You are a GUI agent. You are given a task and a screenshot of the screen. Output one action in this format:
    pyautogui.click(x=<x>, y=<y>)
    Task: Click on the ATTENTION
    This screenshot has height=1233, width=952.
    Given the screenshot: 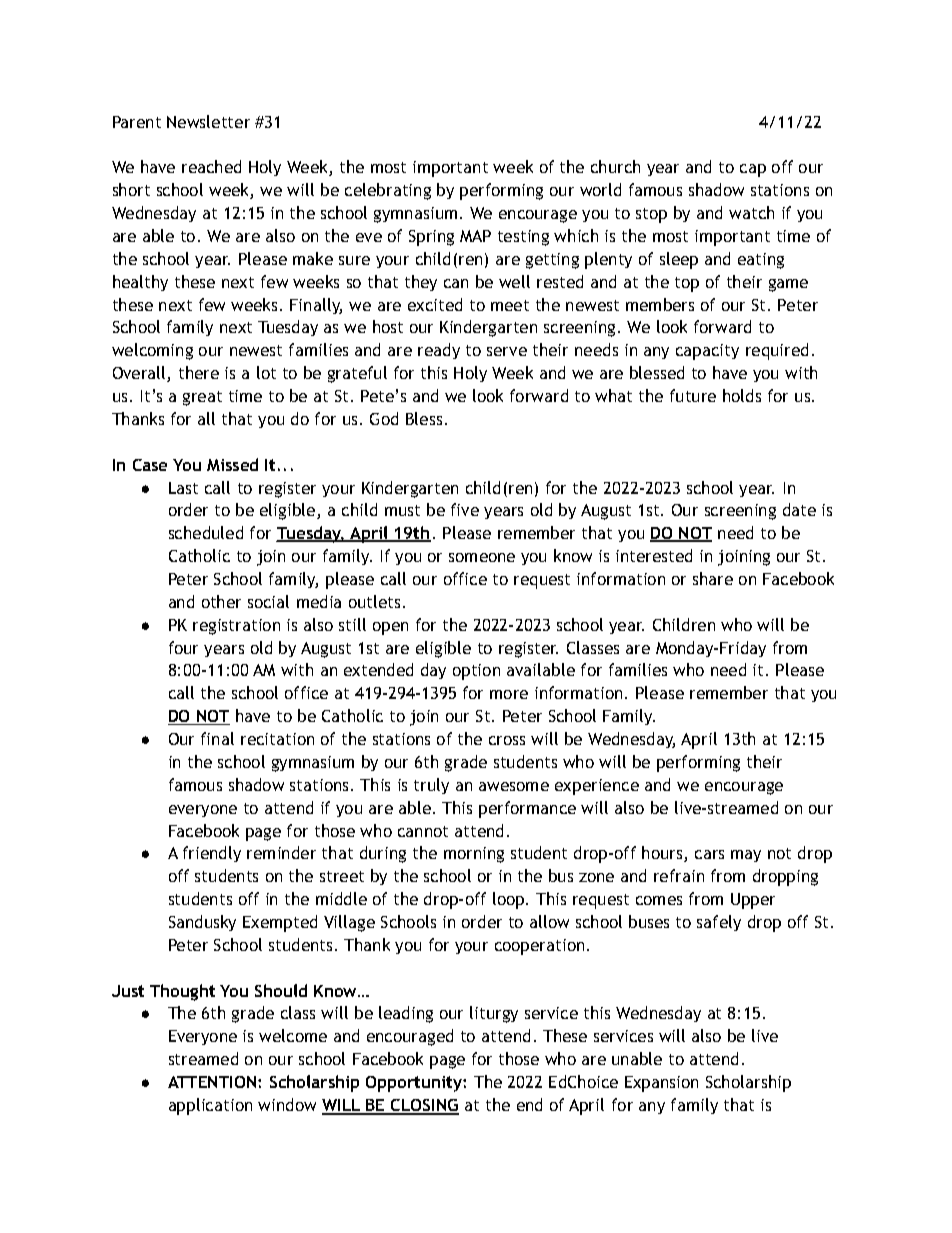 What is the action you would take?
    pyautogui.click(x=213, y=1082)
